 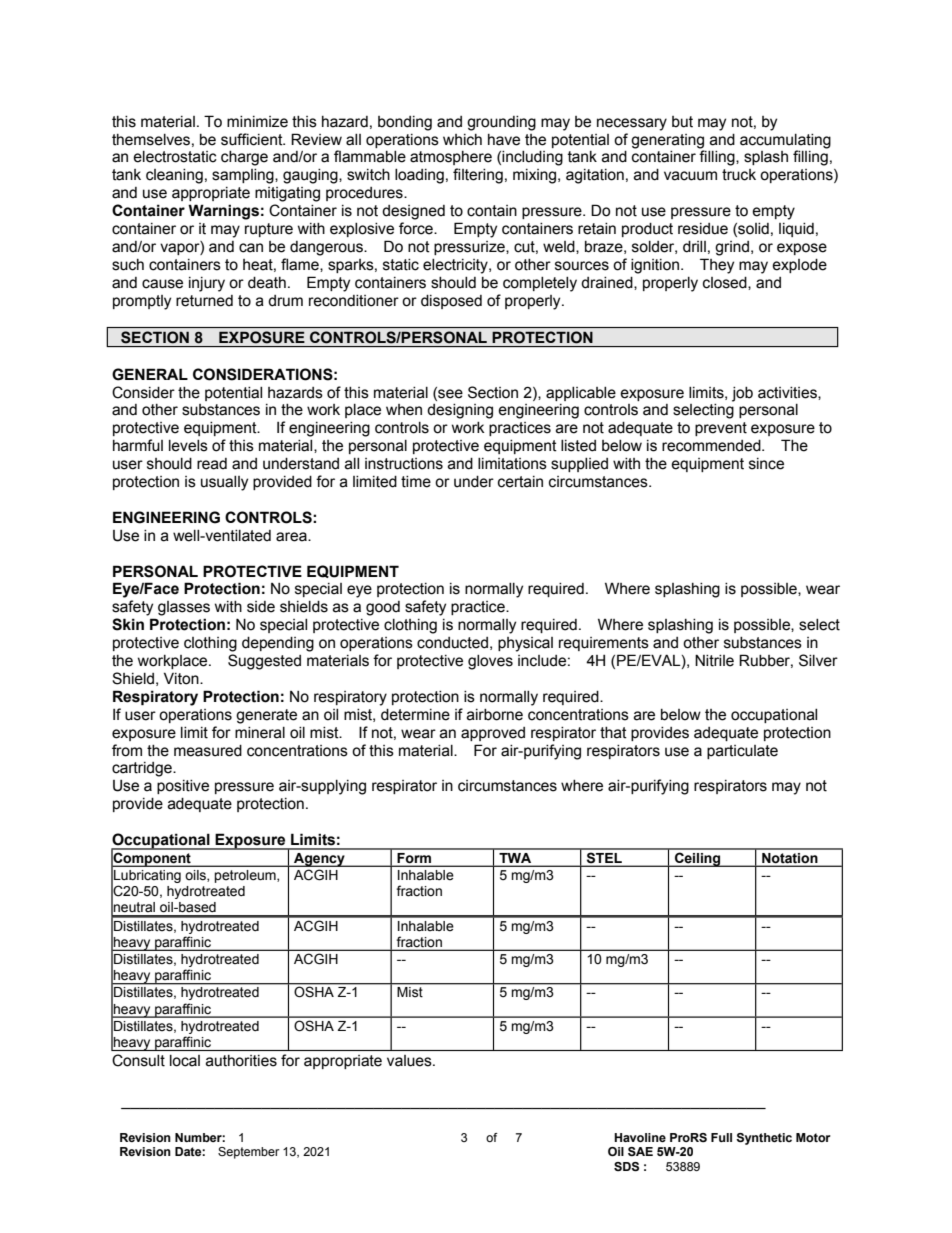 I want to click on which, so click(x=462, y=140).
